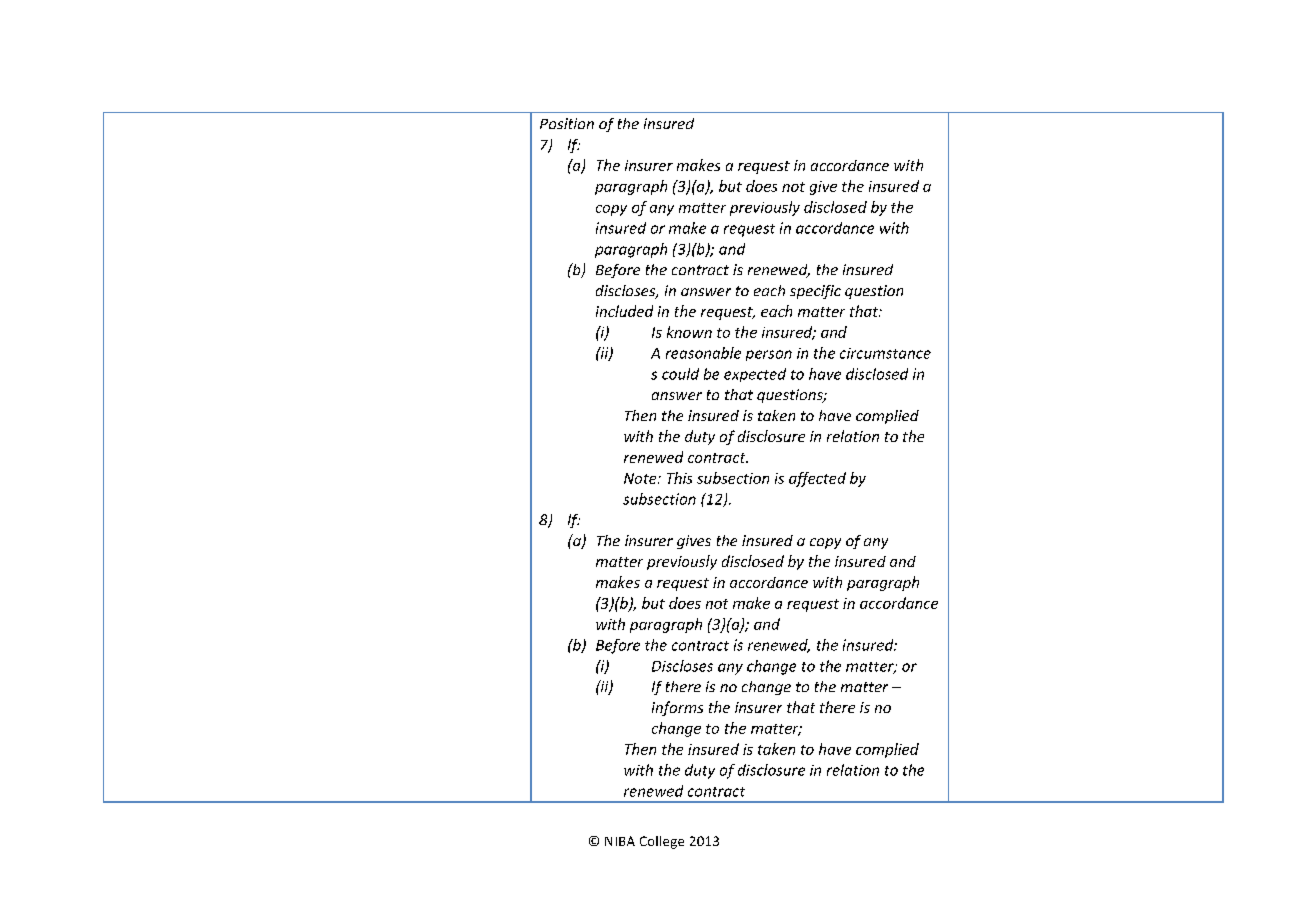 This document has width=1308, height=924. What do you see at coordinates (679, 478) in the document?
I see `This` at bounding box center [679, 478].
